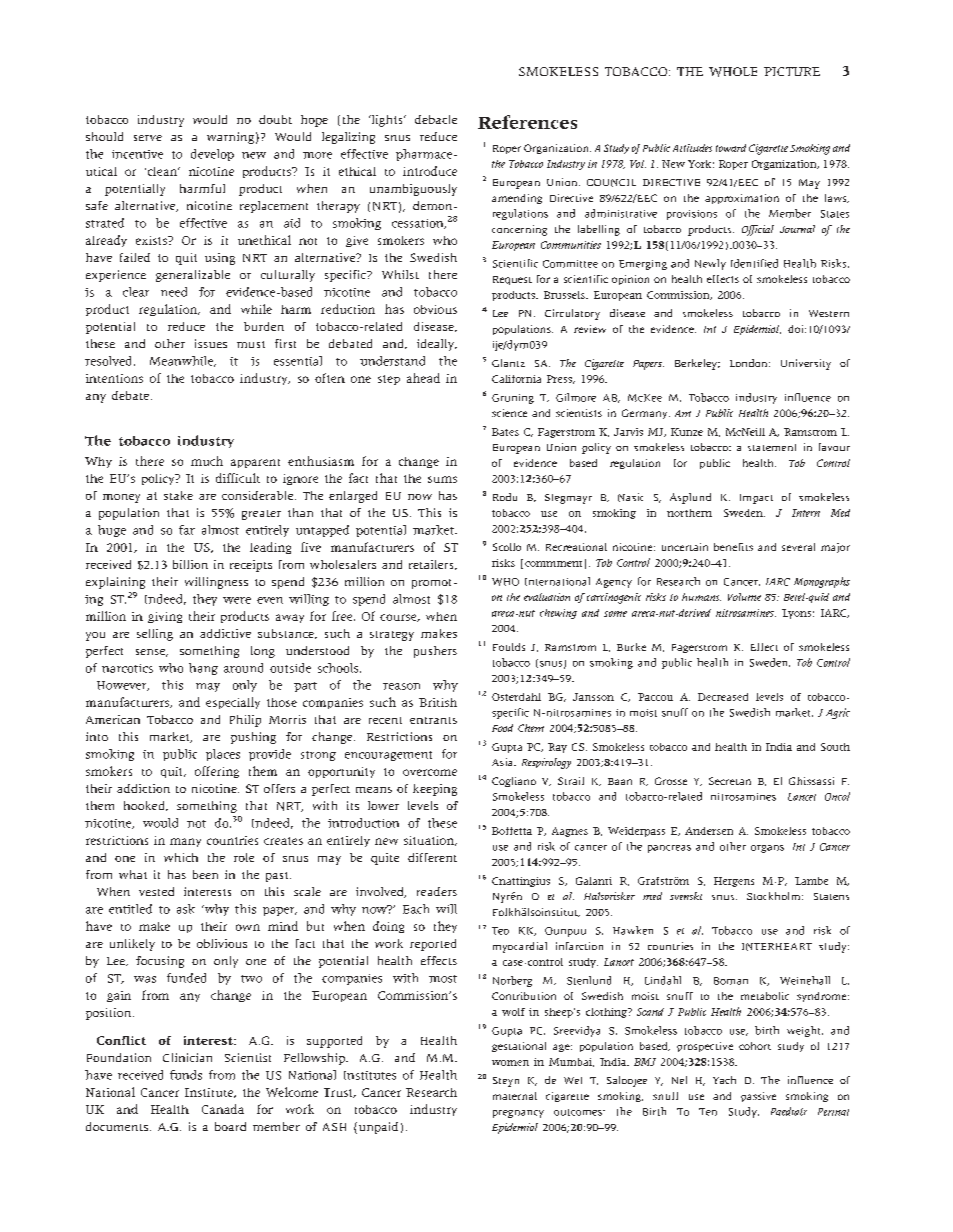  What do you see at coordinates (178, 495) in the image?
I see `stake` at bounding box center [178, 495].
